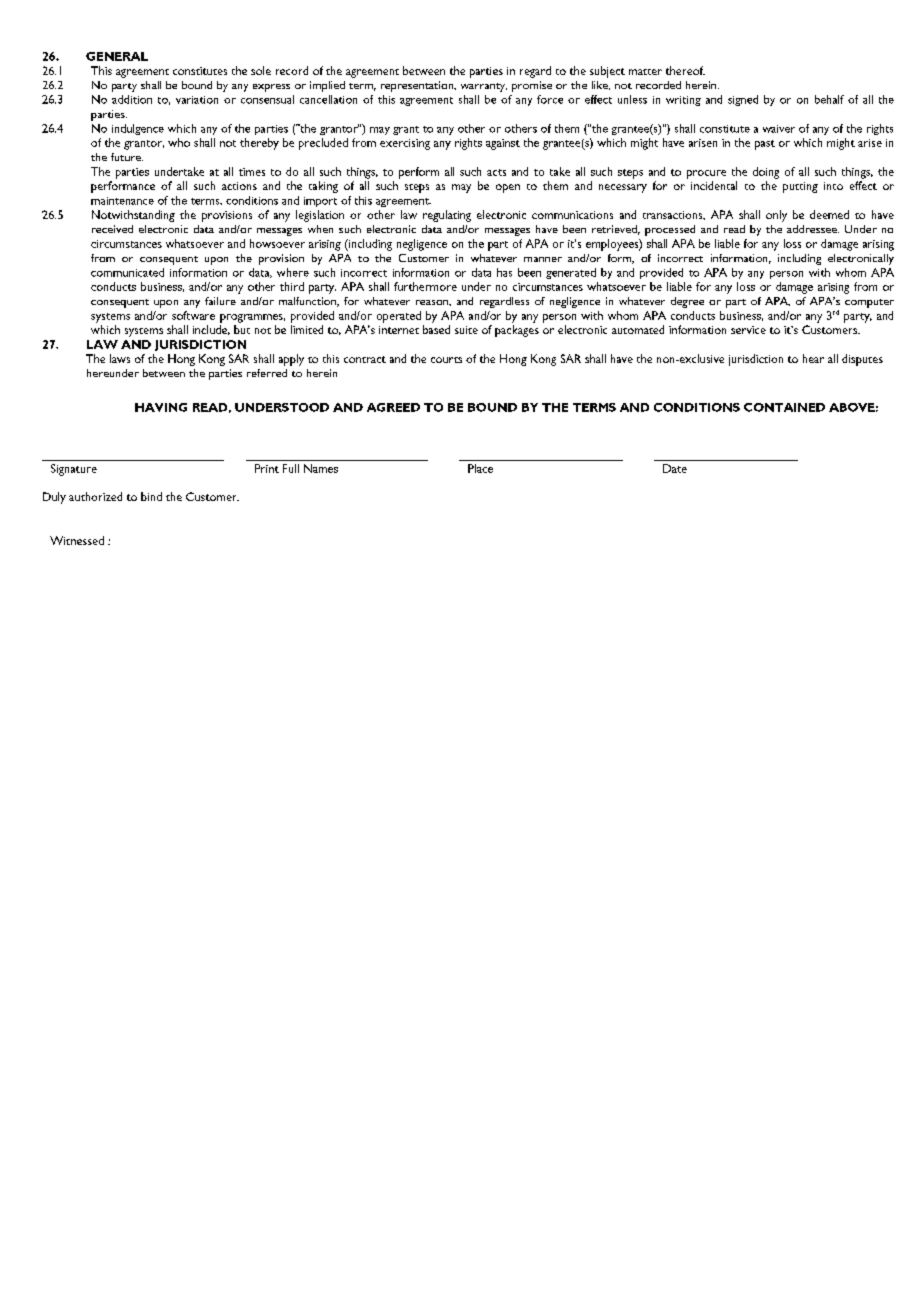  Describe the element at coordinates (484, 87) in the image. I see `warranty` at that location.
